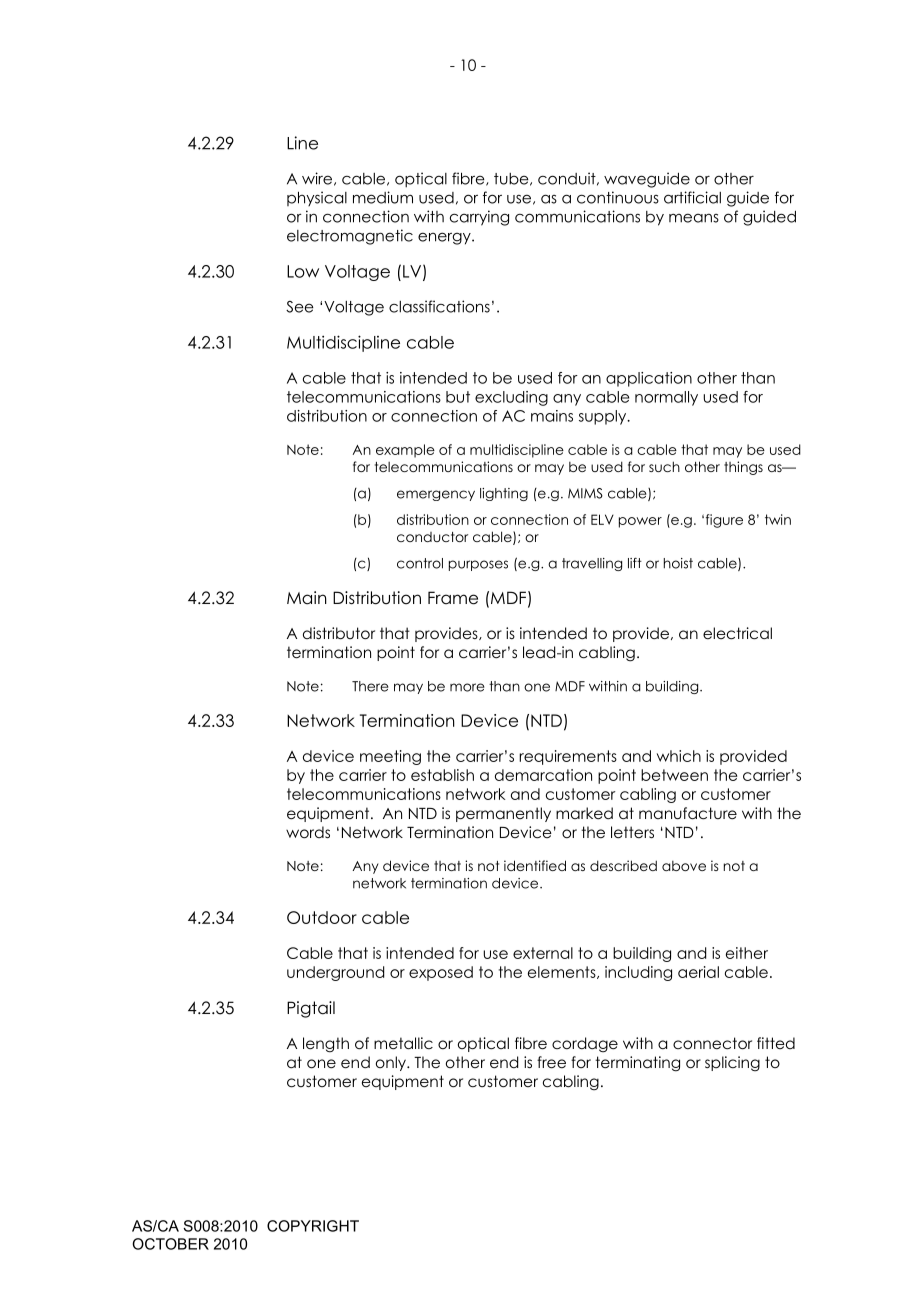 The height and width of the screenshot is (1308, 924). What do you see at coordinates (694, 218) in the screenshot?
I see `means` at bounding box center [694, 218].
